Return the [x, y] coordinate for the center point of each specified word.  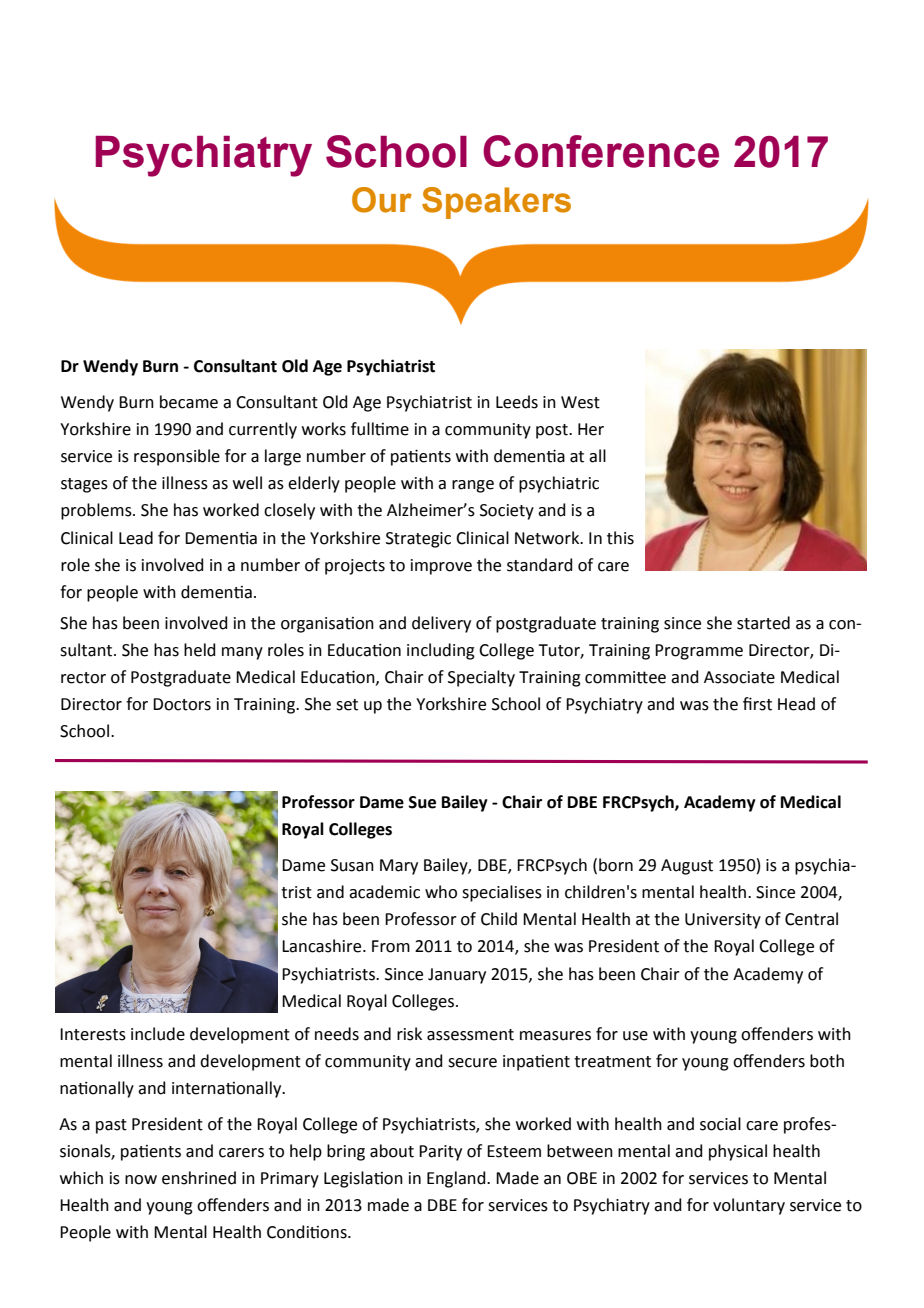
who [441, 892]
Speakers [496, 203]
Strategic [418, 540]
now [141, 1180]
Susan [352, 865]
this [620, 538]
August [687, 867]
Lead [136, 538]
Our [382, 200]
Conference [601, 151]
